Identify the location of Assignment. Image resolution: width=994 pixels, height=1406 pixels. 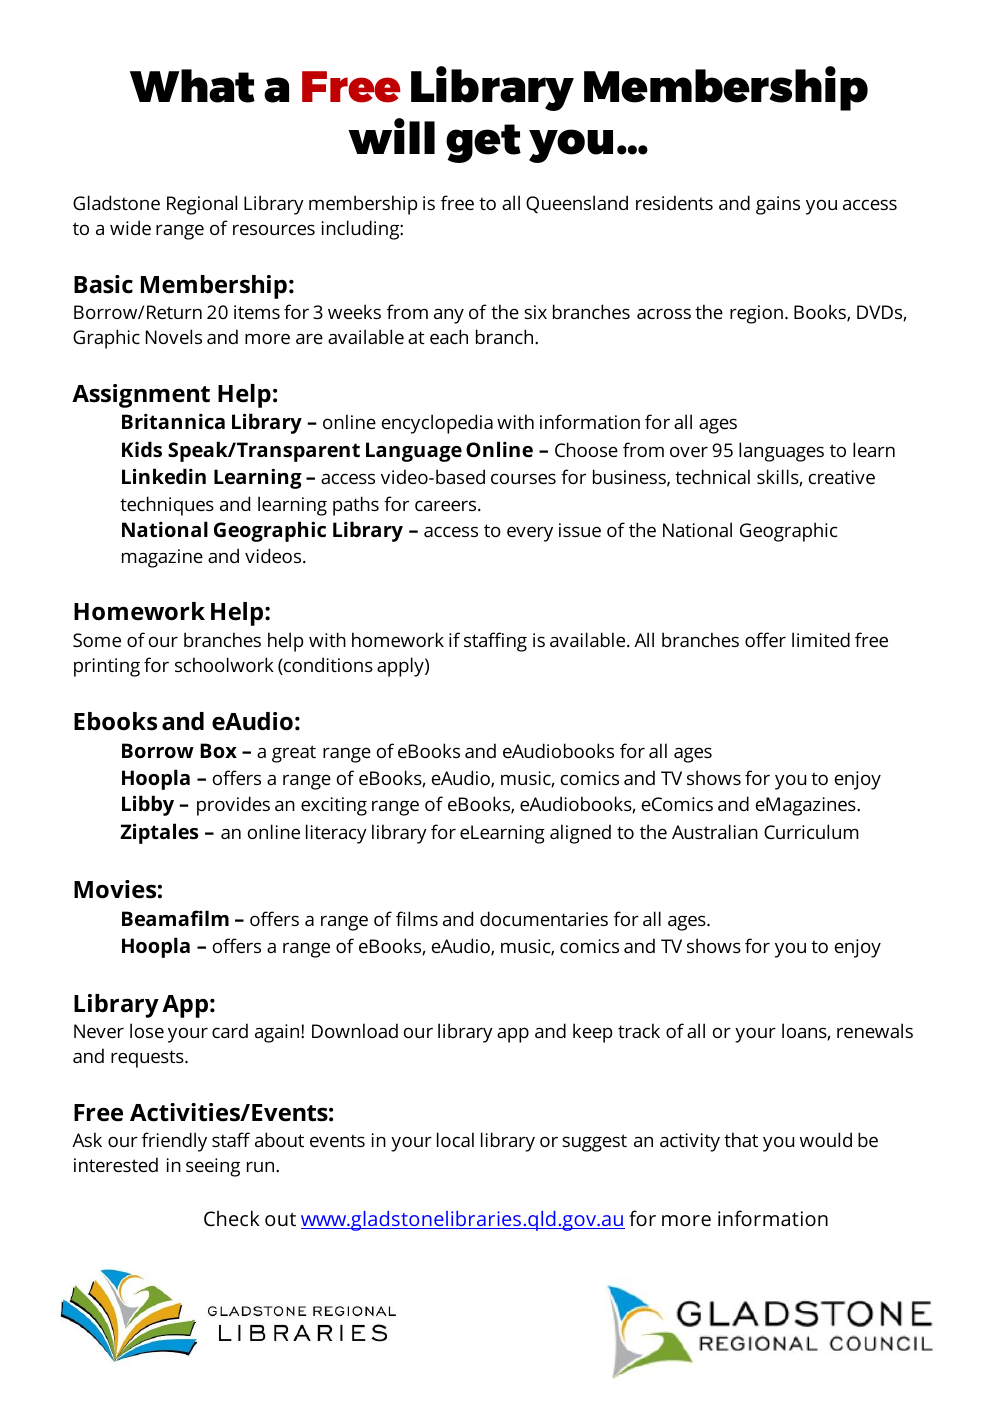
(141, 396).
